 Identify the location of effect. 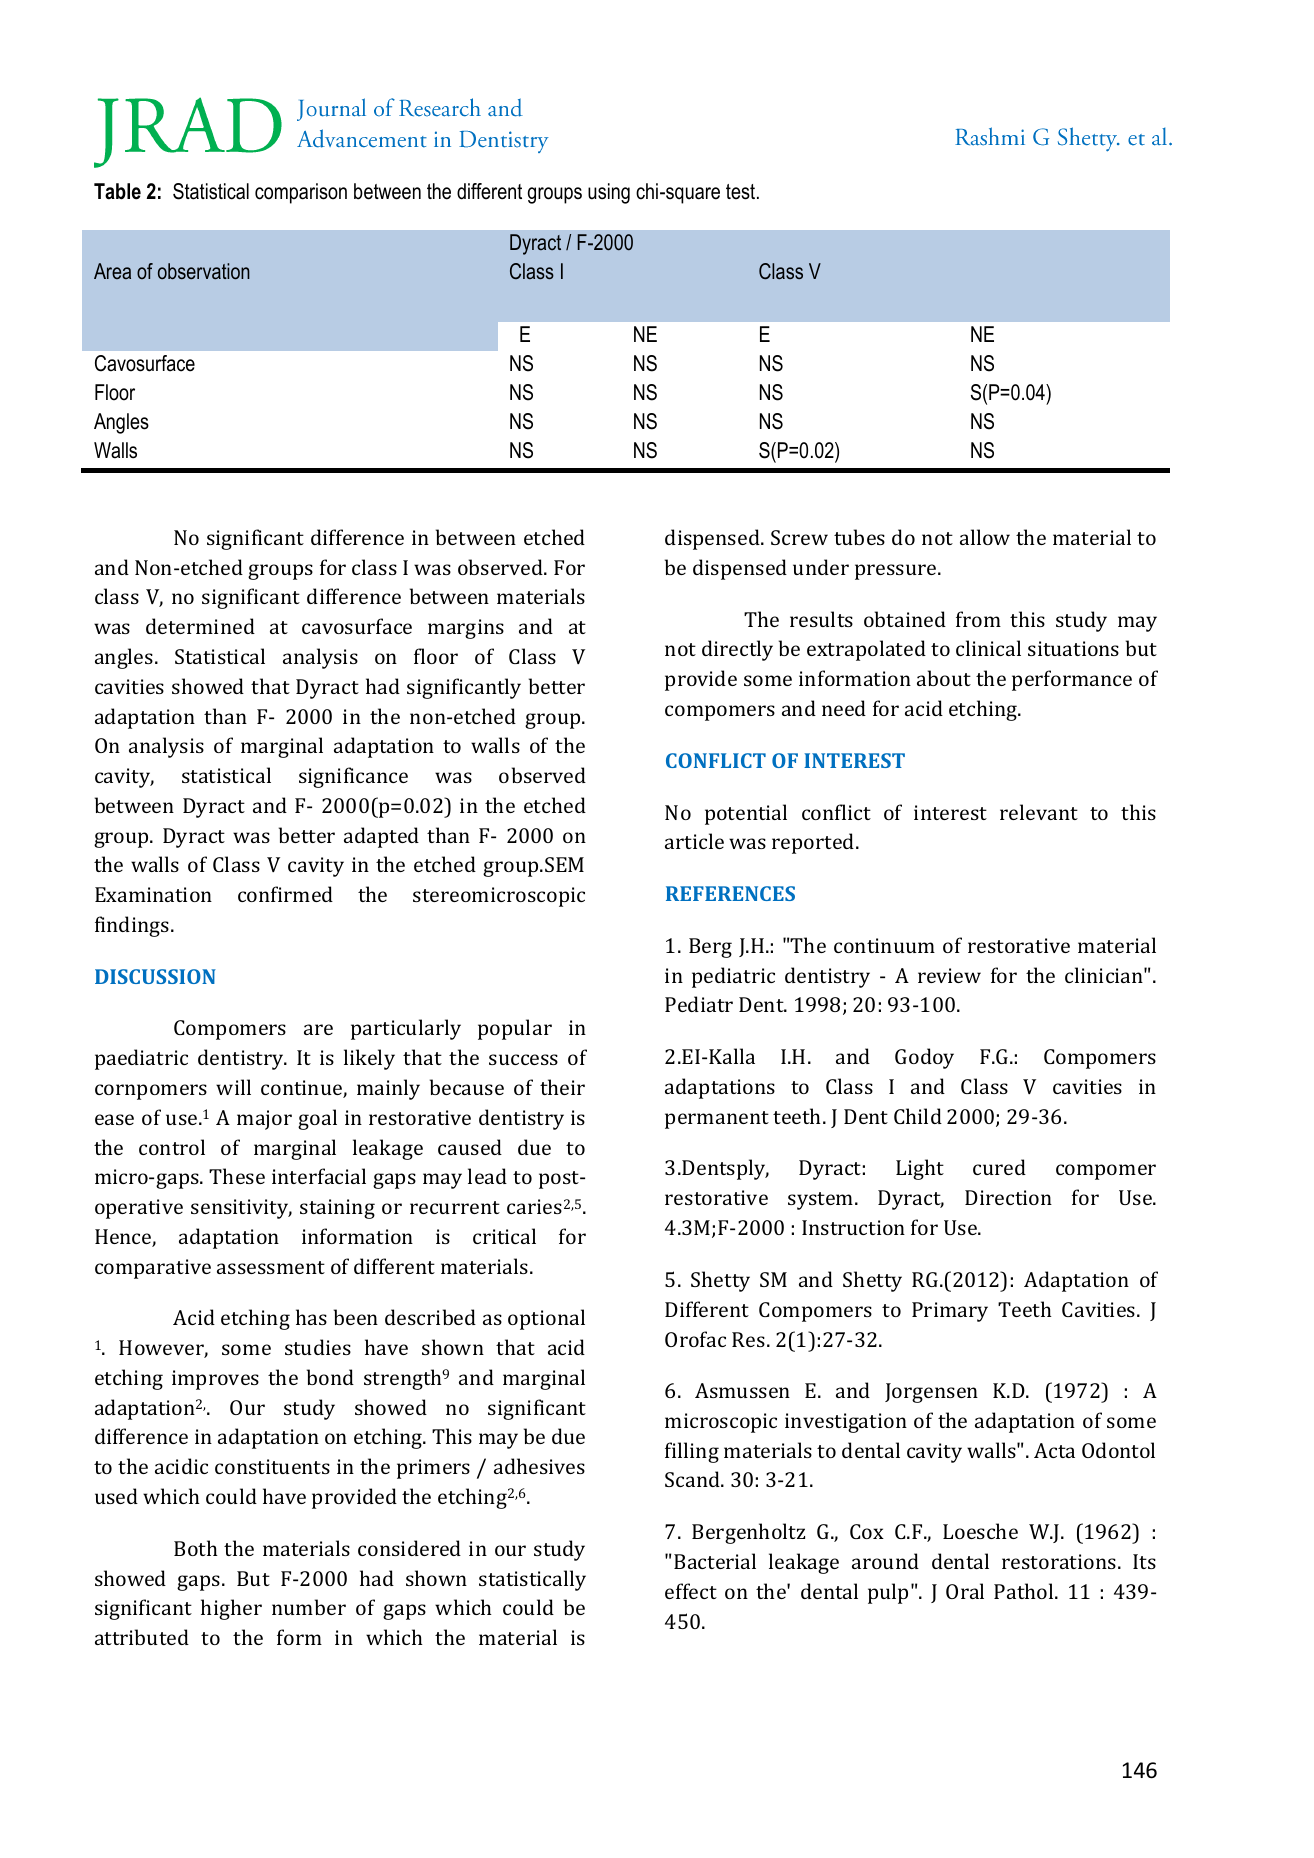
(691, 1591).
